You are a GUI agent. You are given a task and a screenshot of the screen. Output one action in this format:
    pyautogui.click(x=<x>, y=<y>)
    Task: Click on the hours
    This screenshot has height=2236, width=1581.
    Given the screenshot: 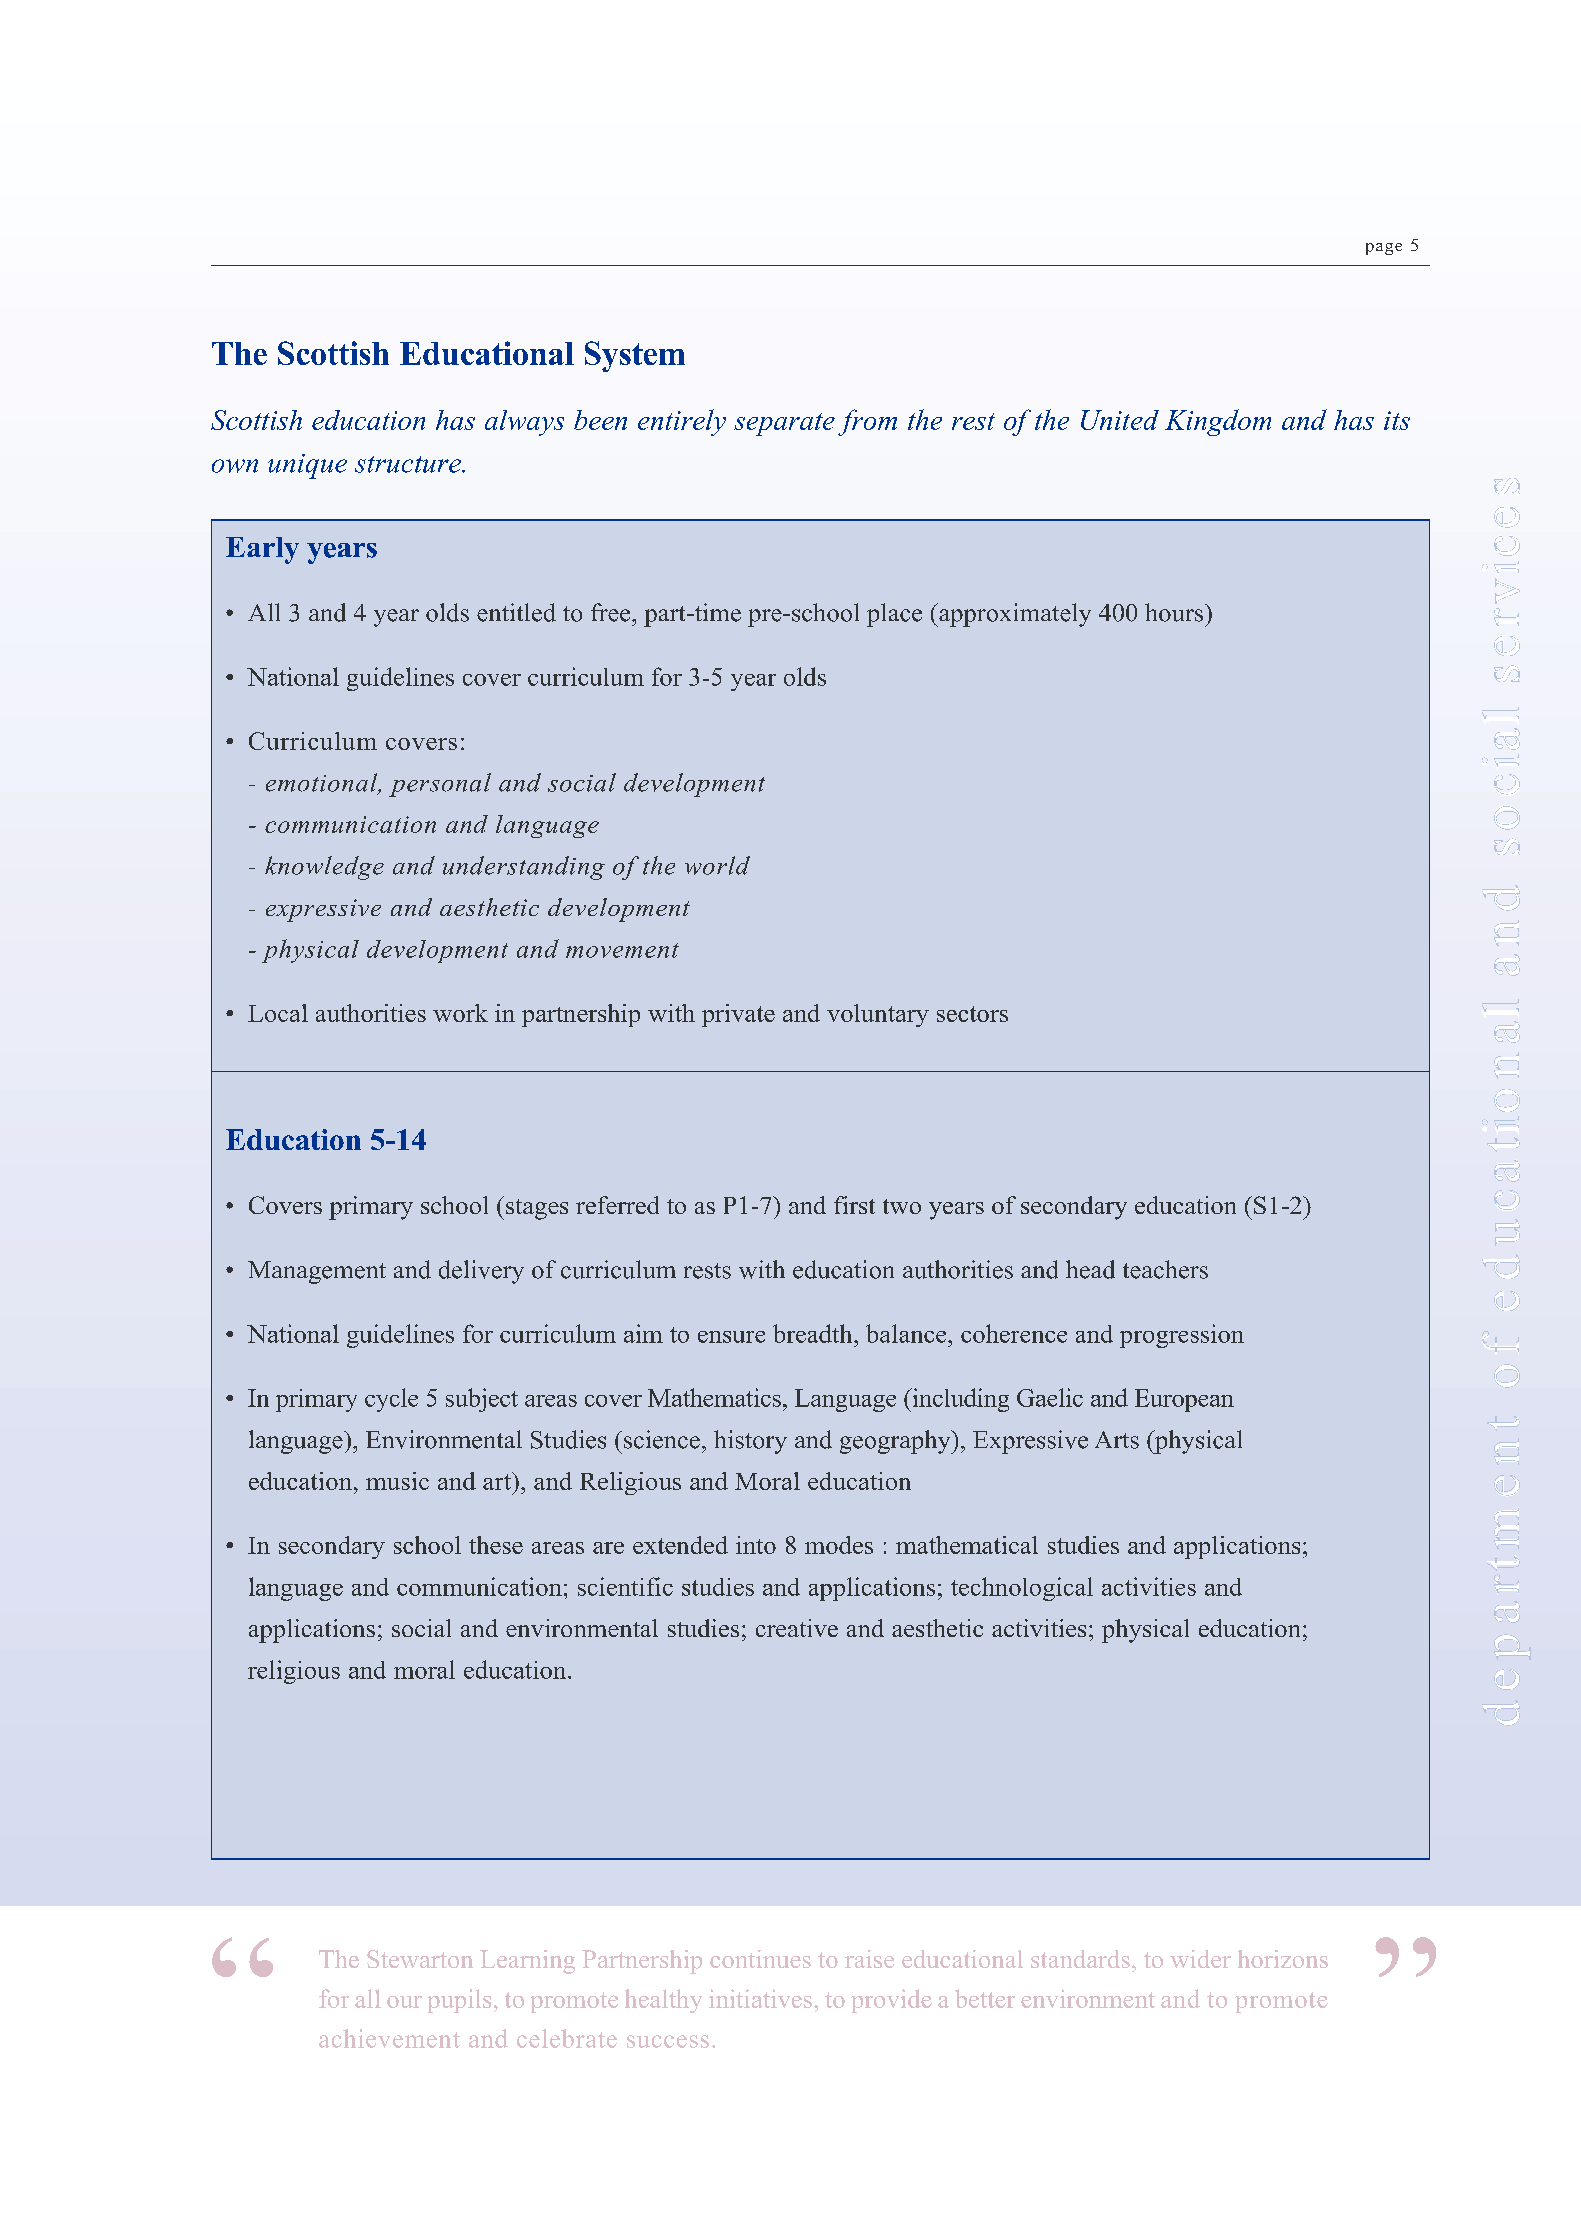 What is the action you would take?
    pyautogui.click(x=1175, y=612)
